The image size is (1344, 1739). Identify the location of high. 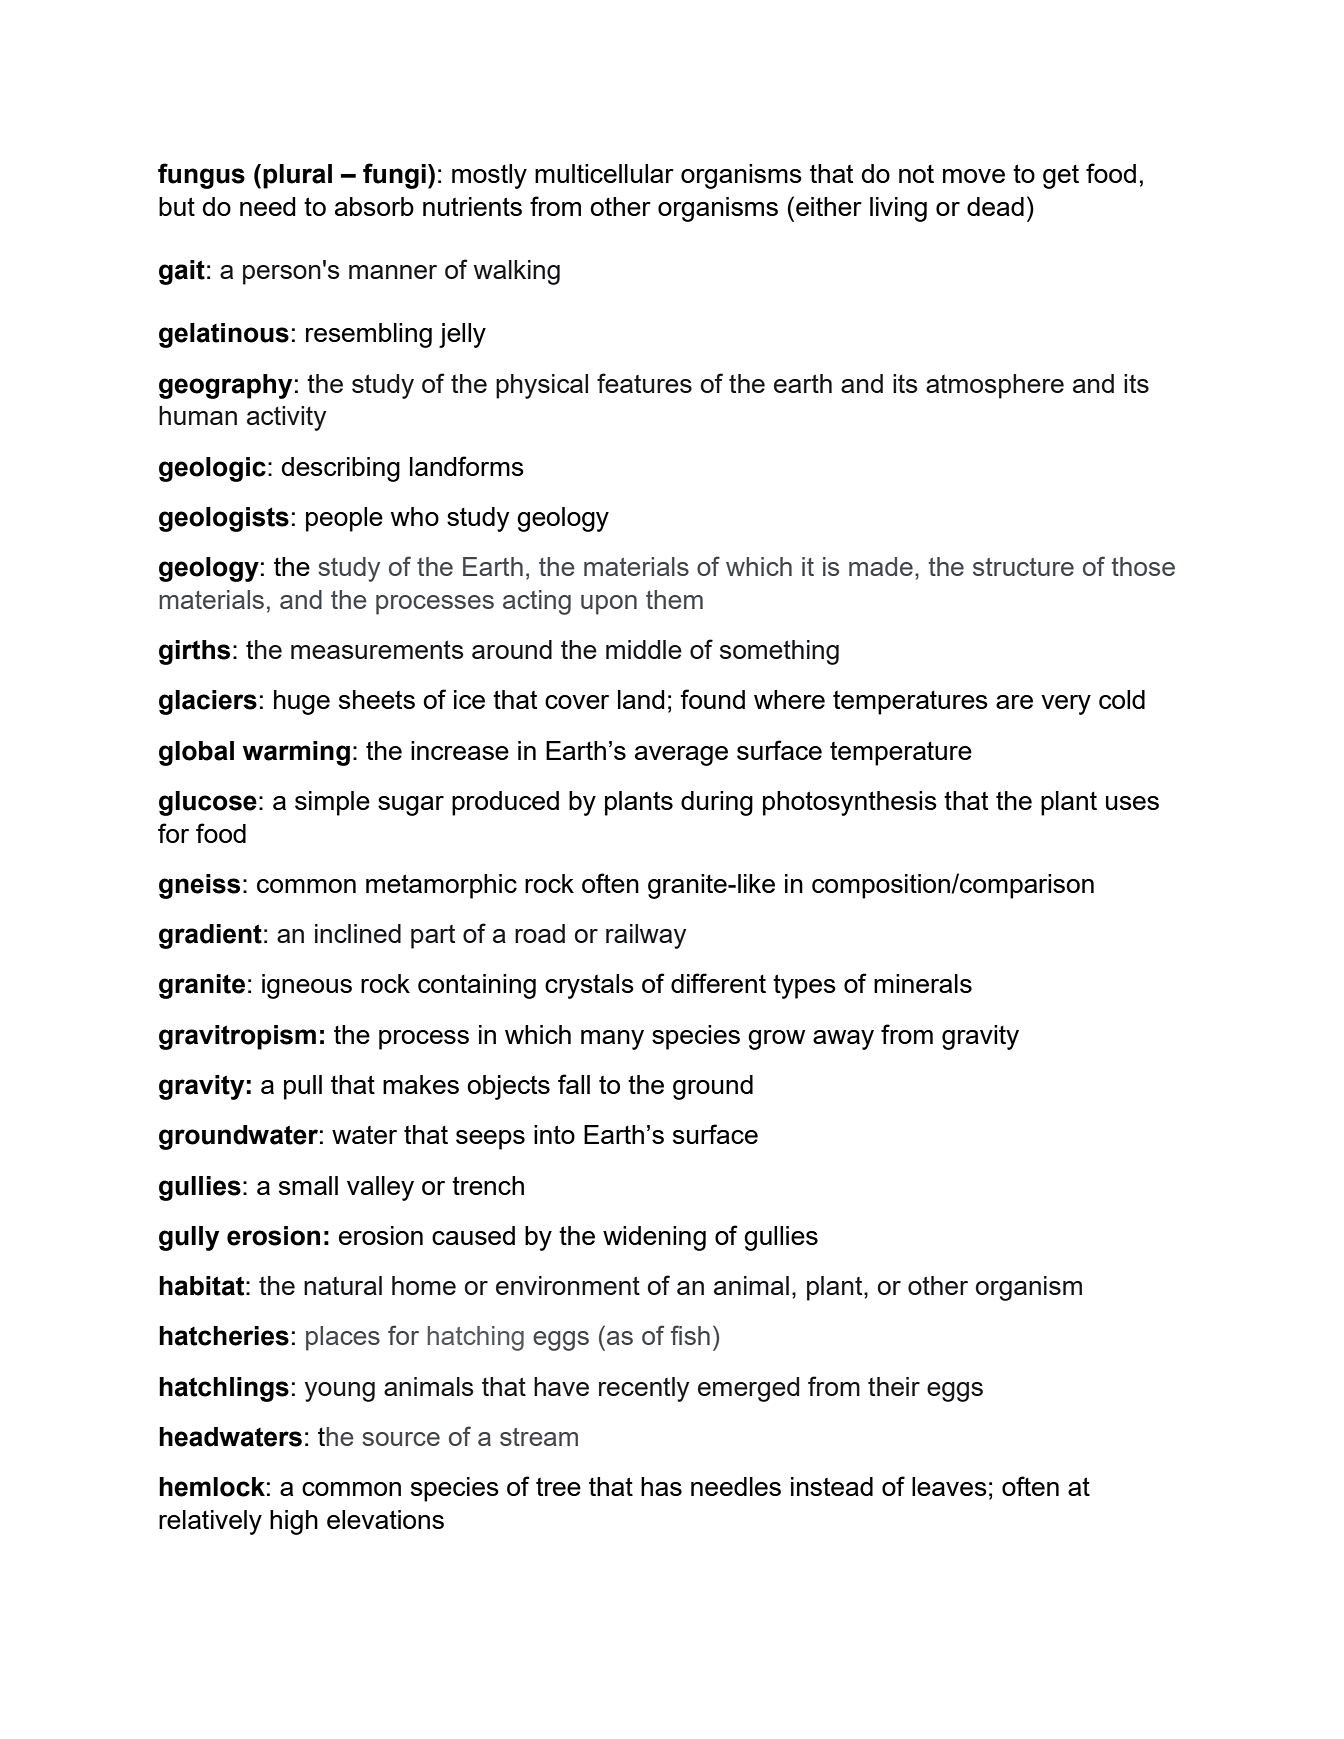
(294, 1522).
